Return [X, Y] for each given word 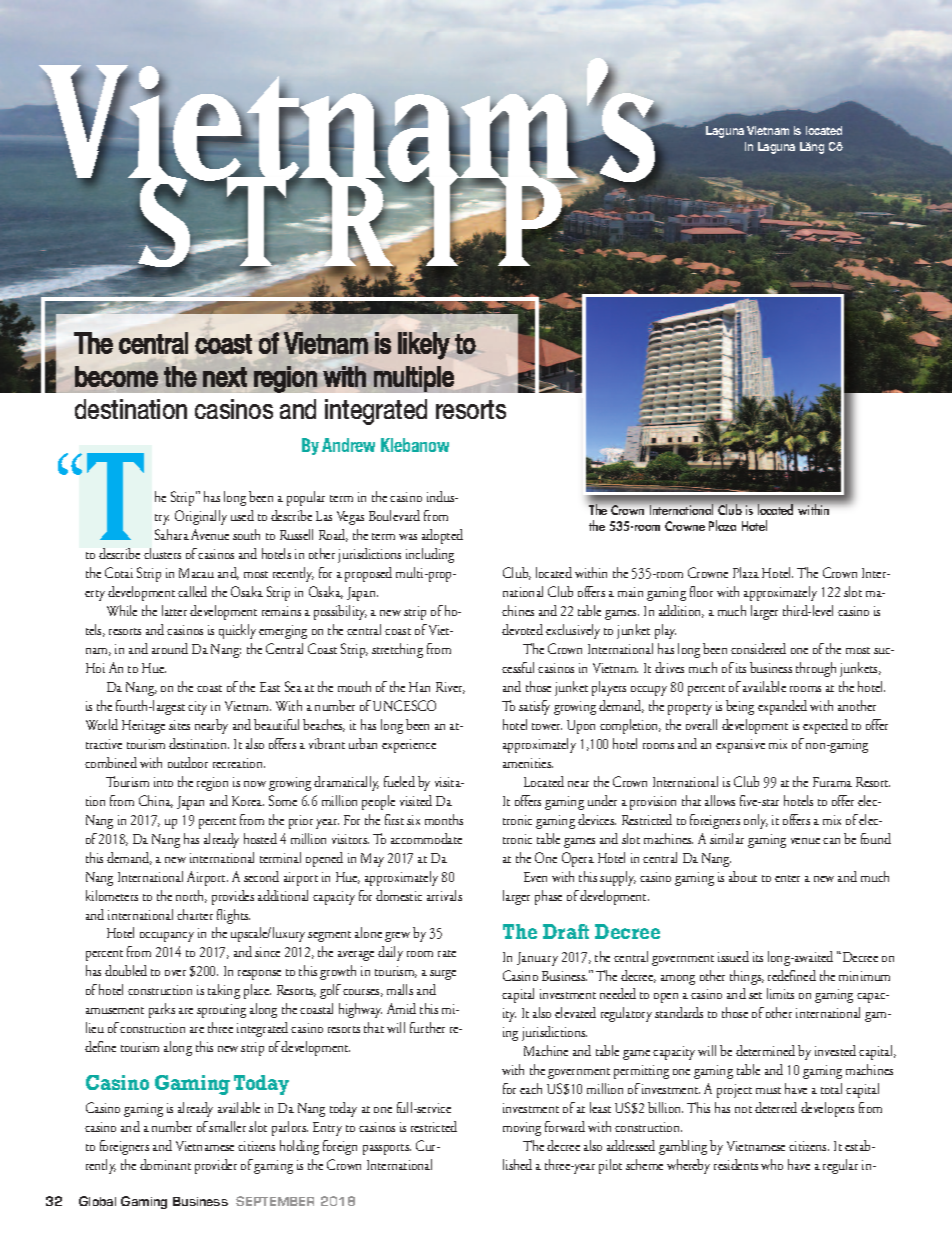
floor [701, 591]
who [772, 1164]
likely [424, 346]
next [225, 377]
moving [522, 1129]
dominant [165, 1164]
